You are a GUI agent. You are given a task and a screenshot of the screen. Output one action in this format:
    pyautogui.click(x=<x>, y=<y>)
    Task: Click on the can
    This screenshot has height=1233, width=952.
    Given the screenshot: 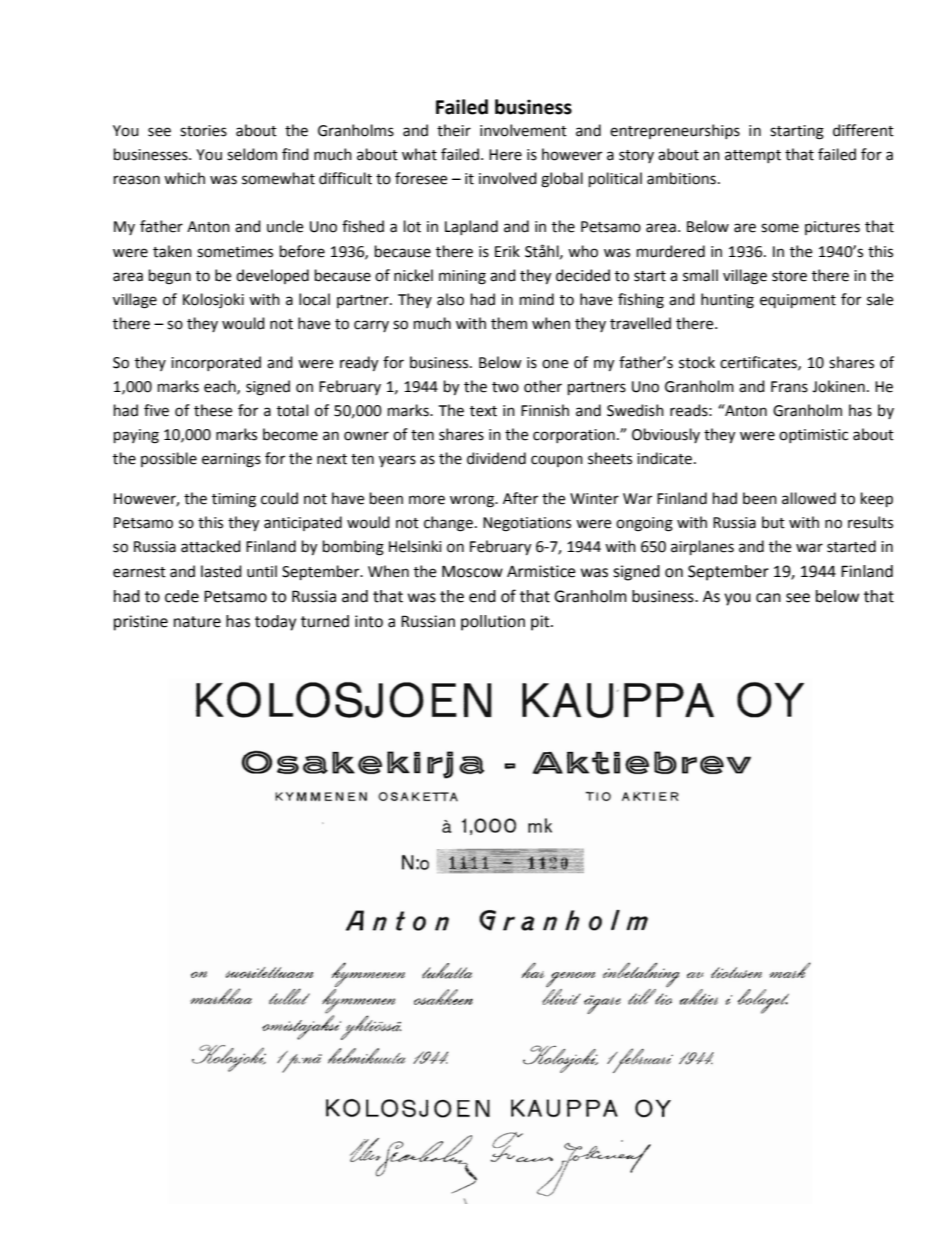 What is the action you would take?
    pyautogui.click(x=768, y=598)
